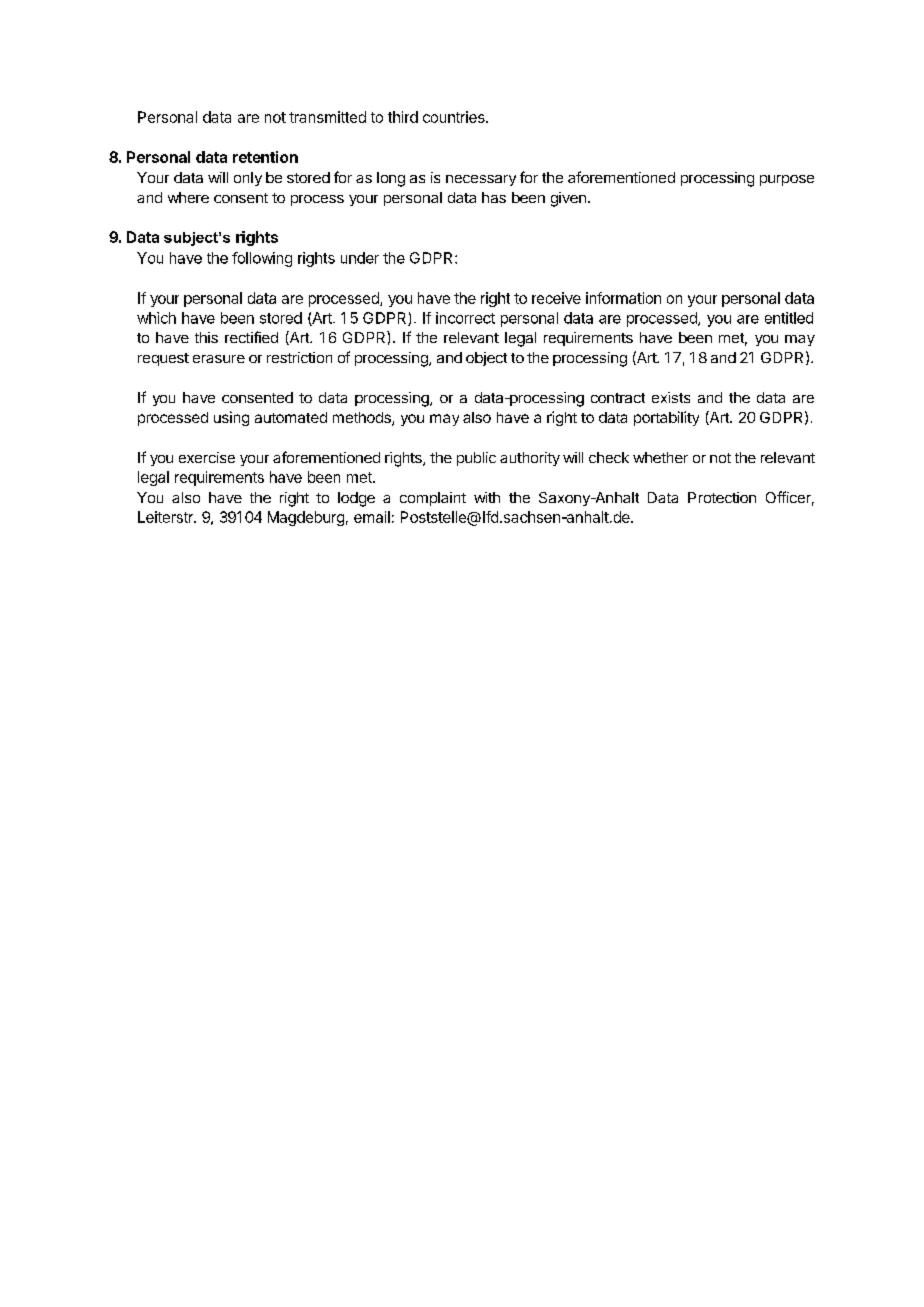 This image has width=924, height=1307. What do you see at coordinates (486, 359) in the image?
I see `object` at bounding box center [486, 359].
